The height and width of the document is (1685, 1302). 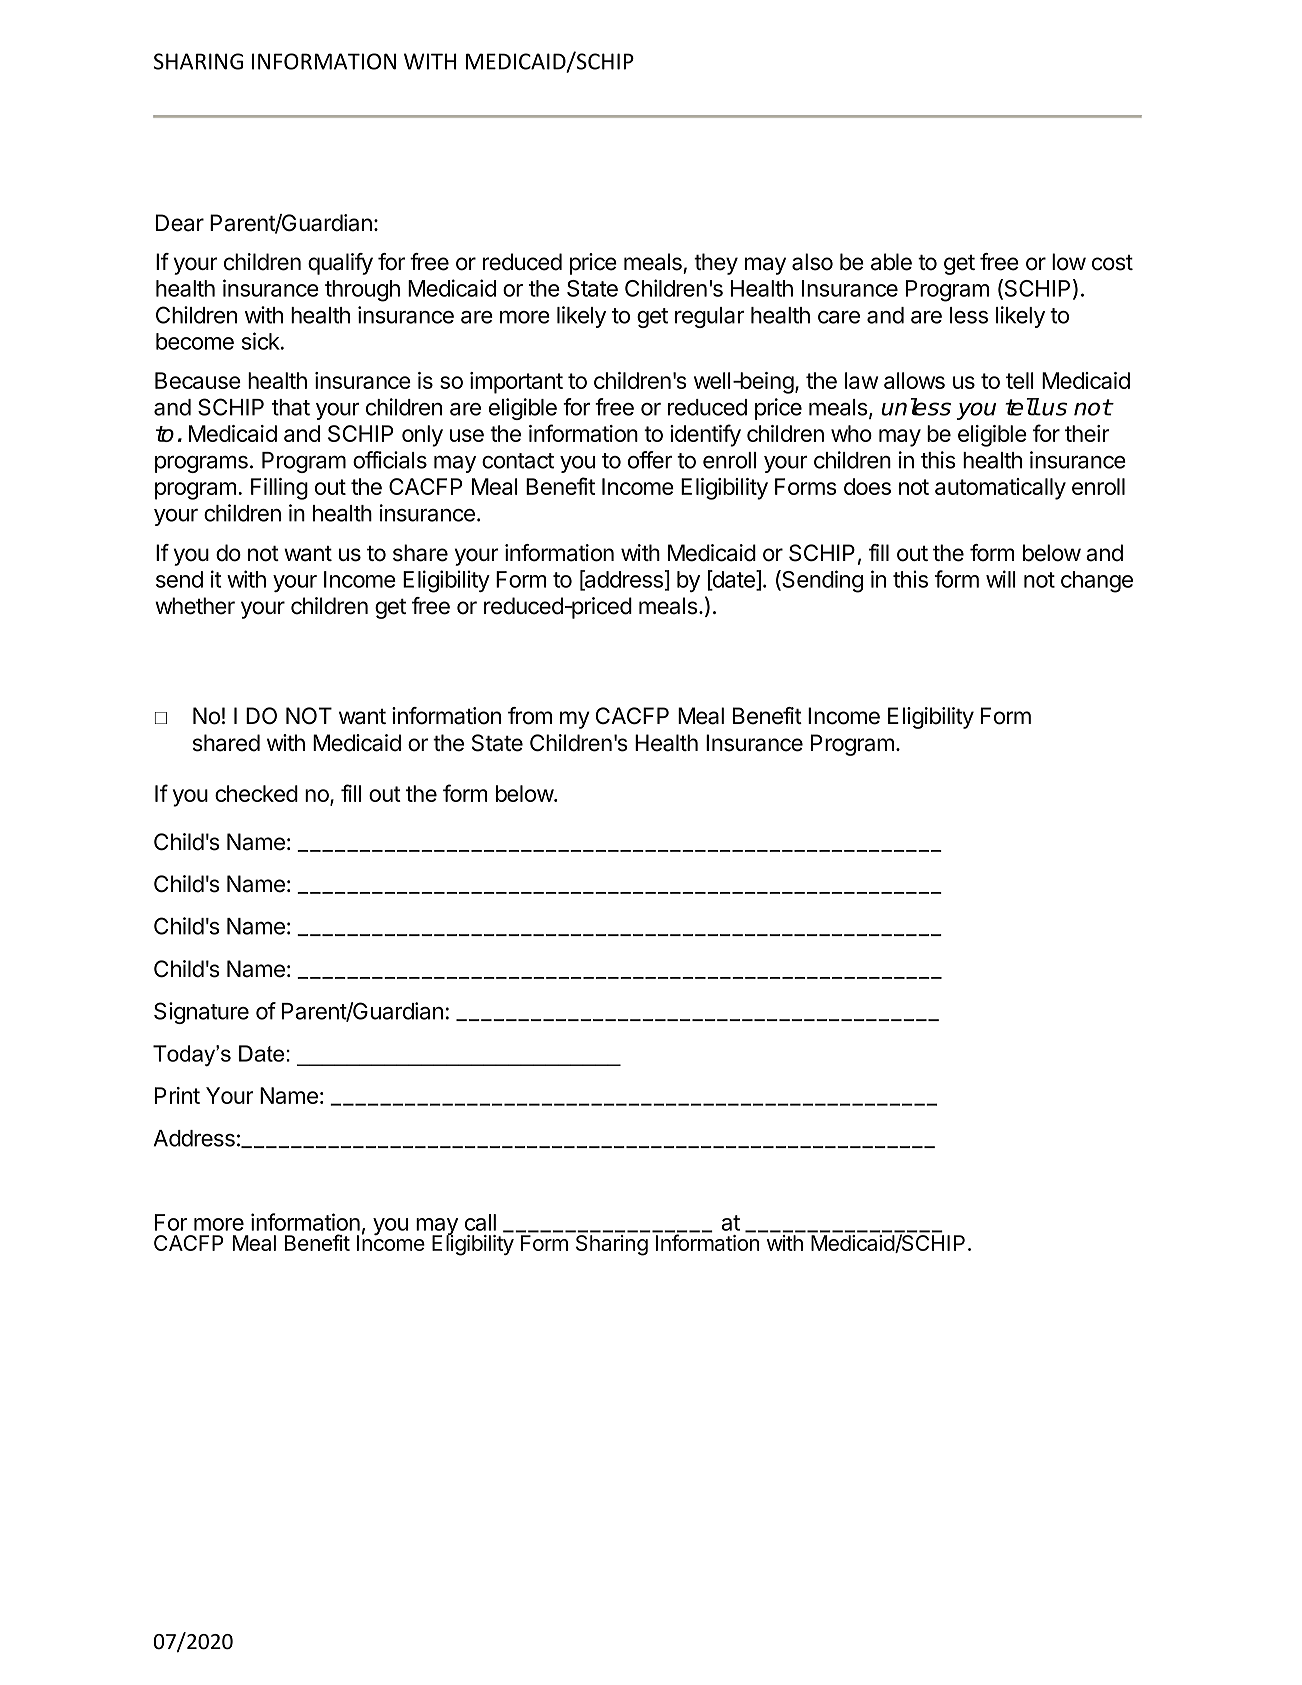 What do you see at coordinates (716, 264) in the document?
I see `they` at bounding box center [716, 264].
